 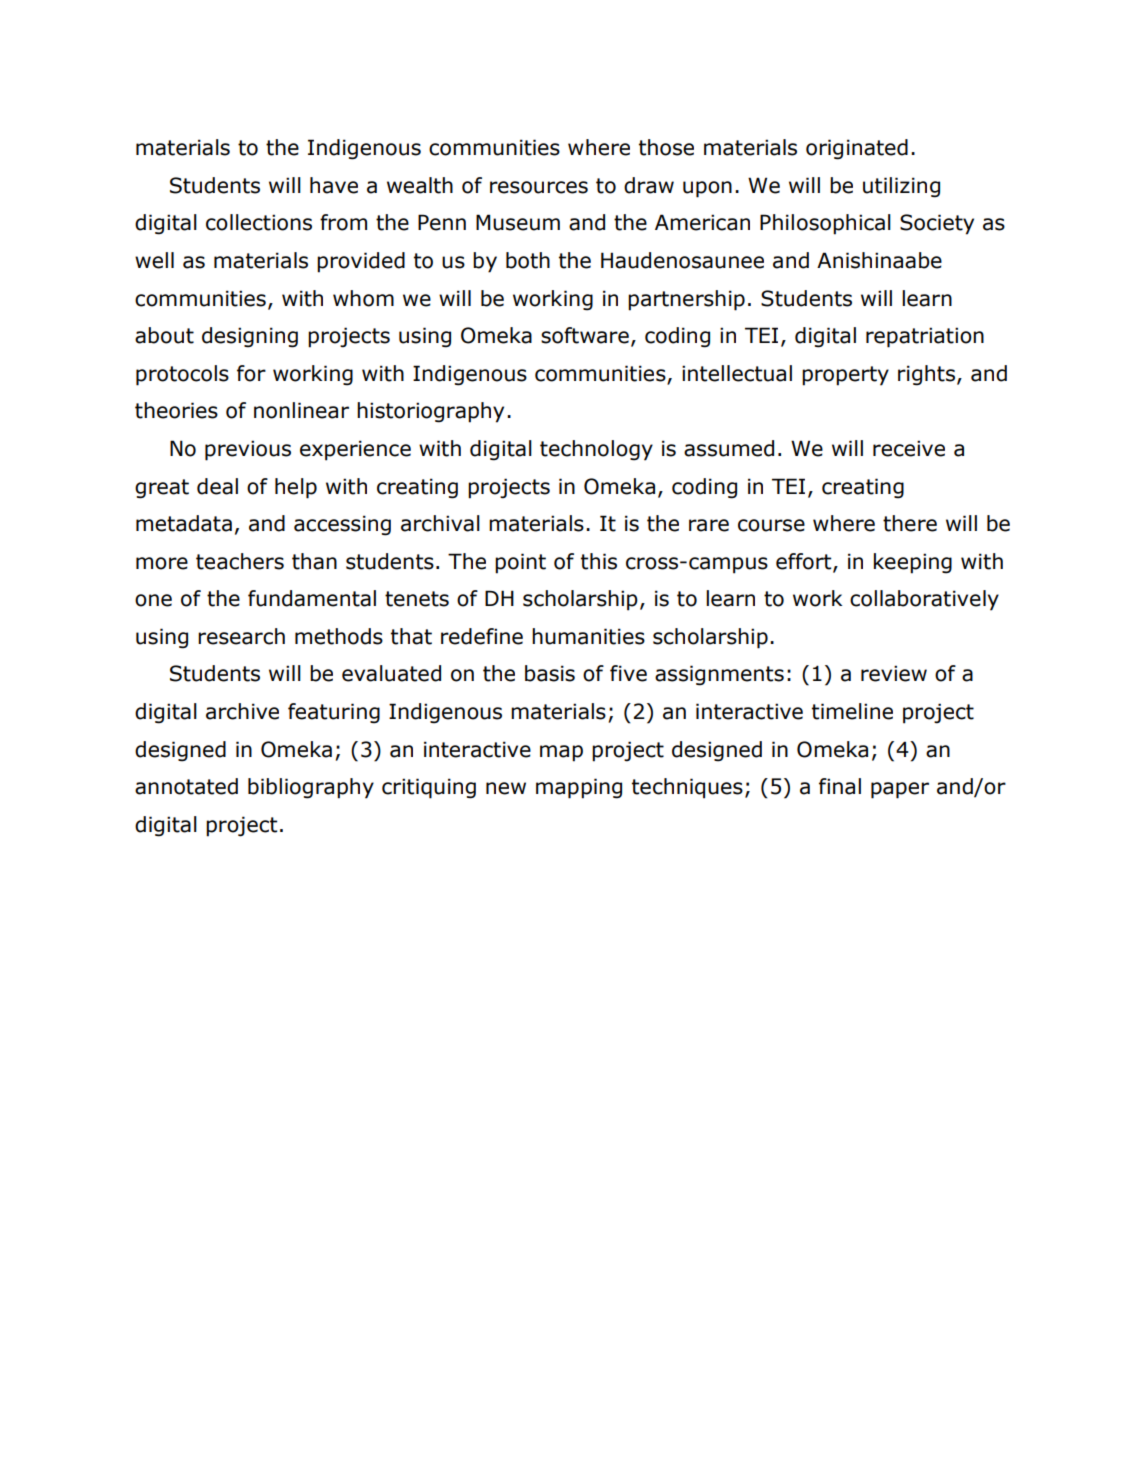 What do you see at coordinates (240, 561) in the image?
I see `teachers` at bounding box center [240, 561].
